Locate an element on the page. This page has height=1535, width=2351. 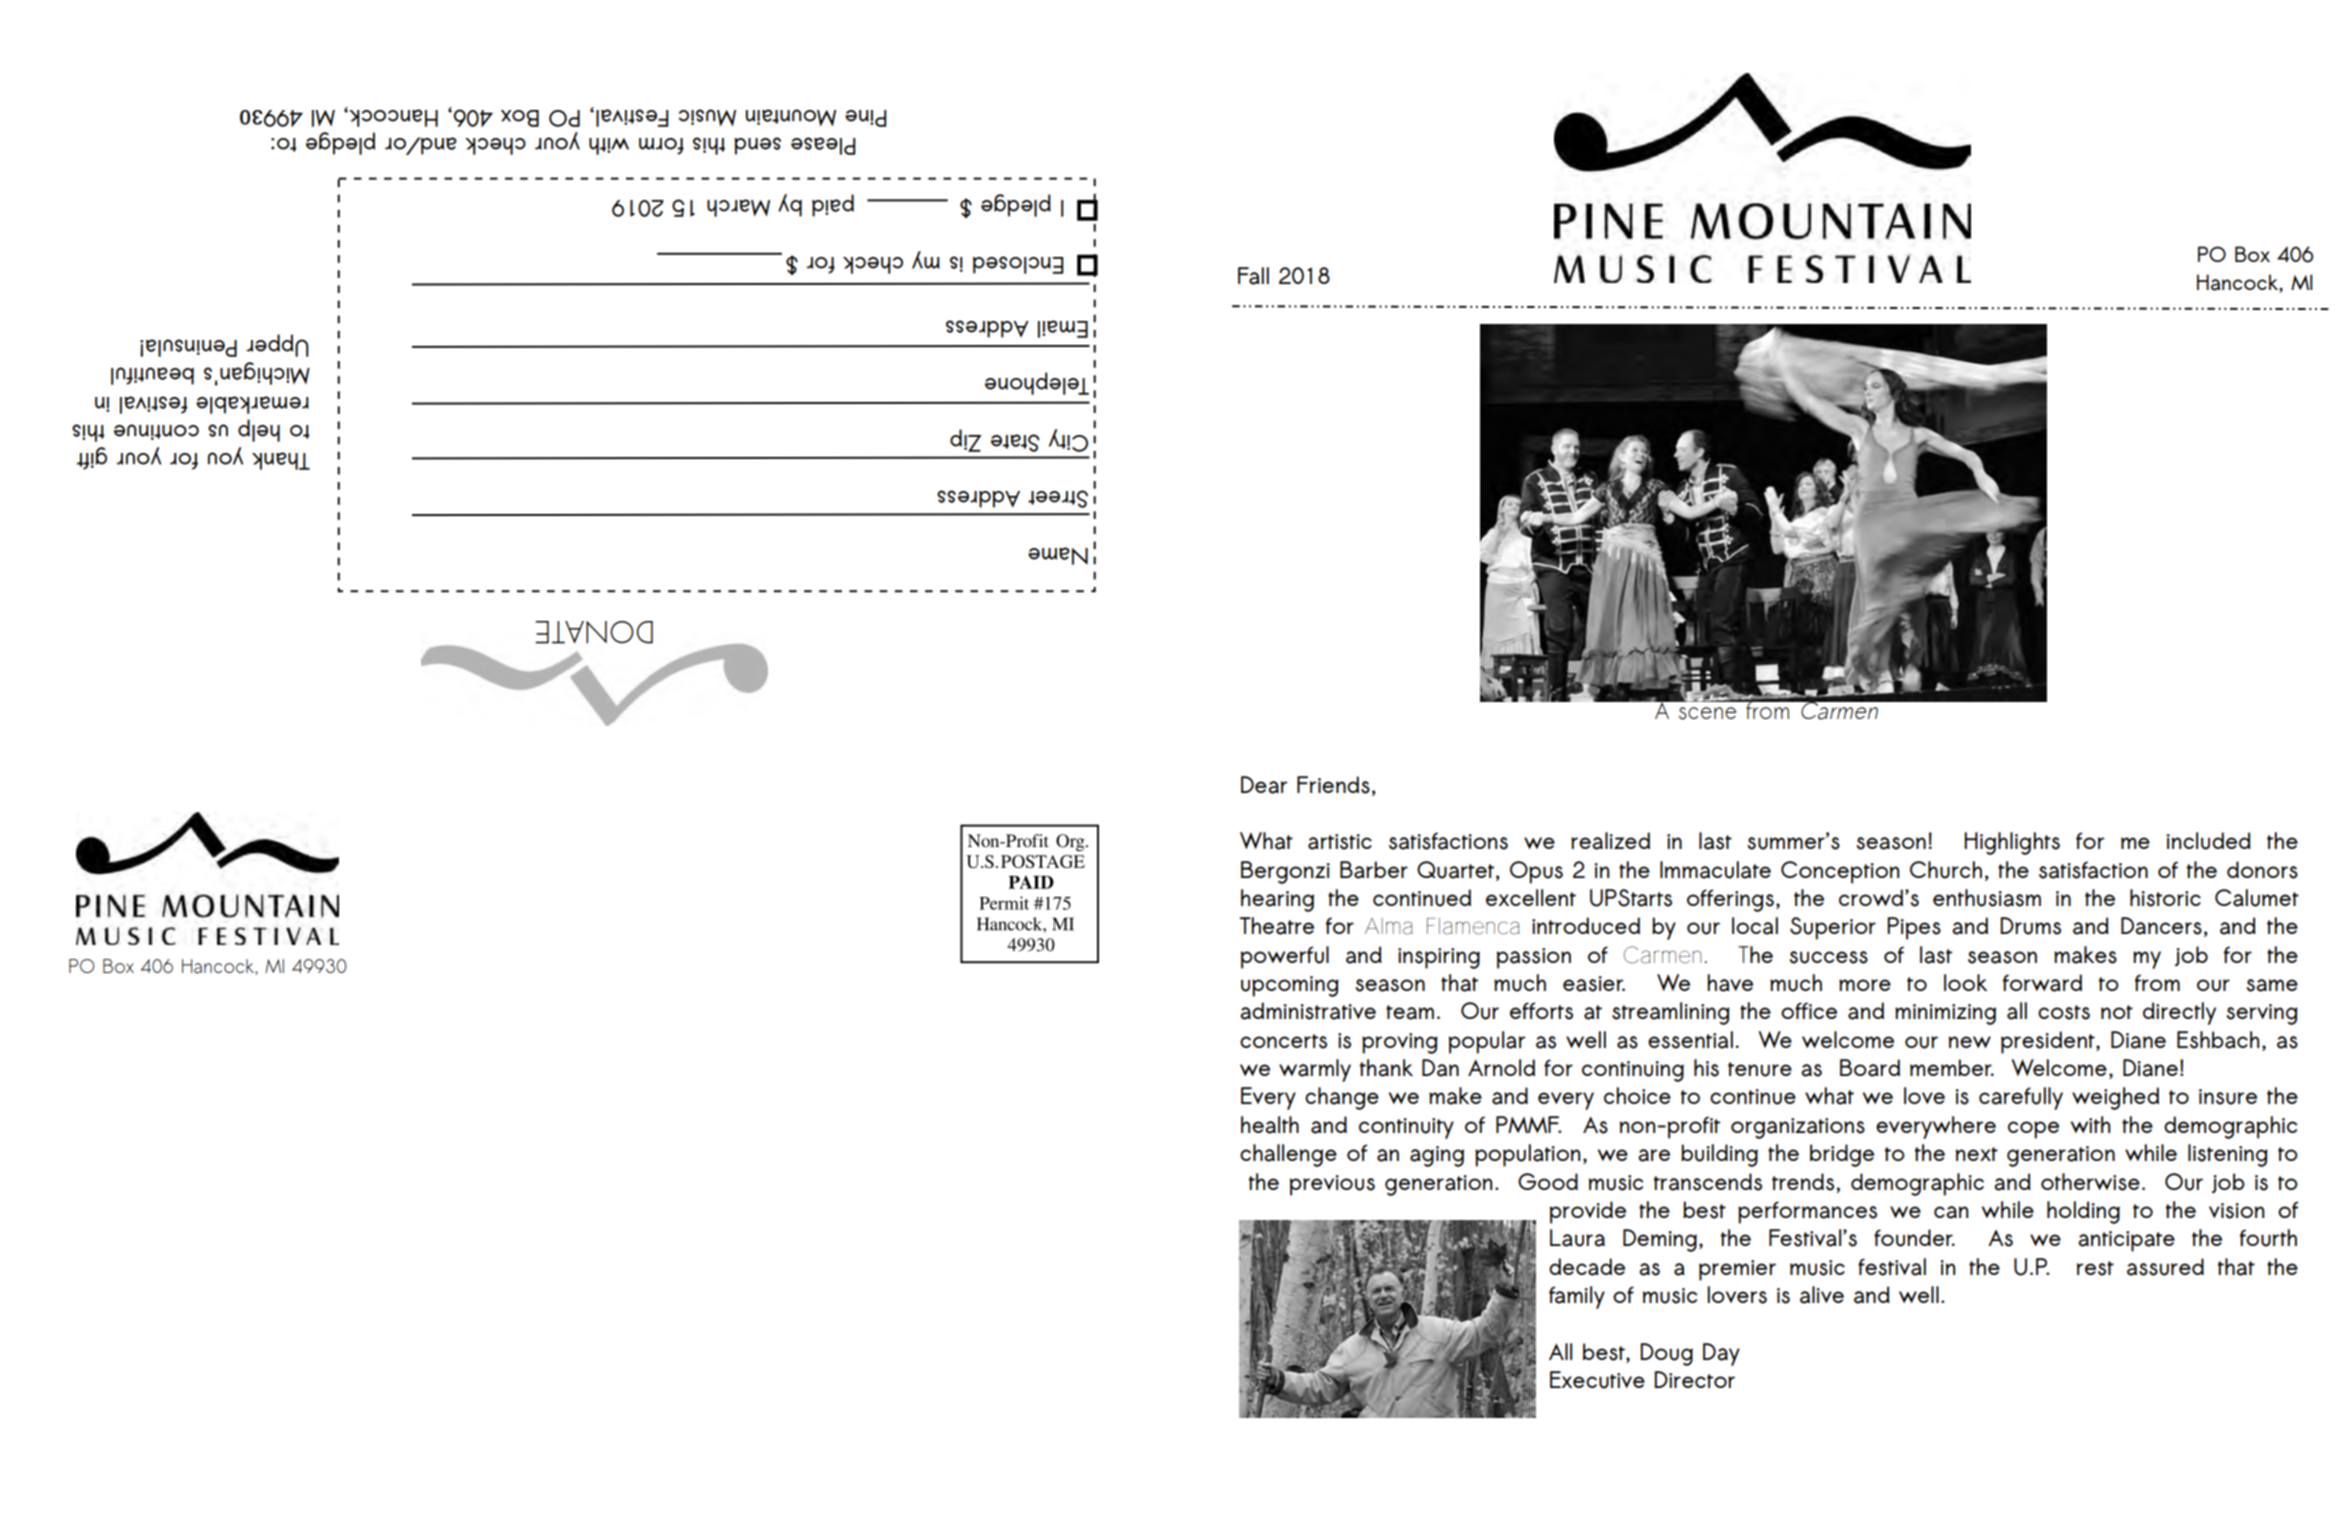
Fall is located at coordinates (1253, 276).
